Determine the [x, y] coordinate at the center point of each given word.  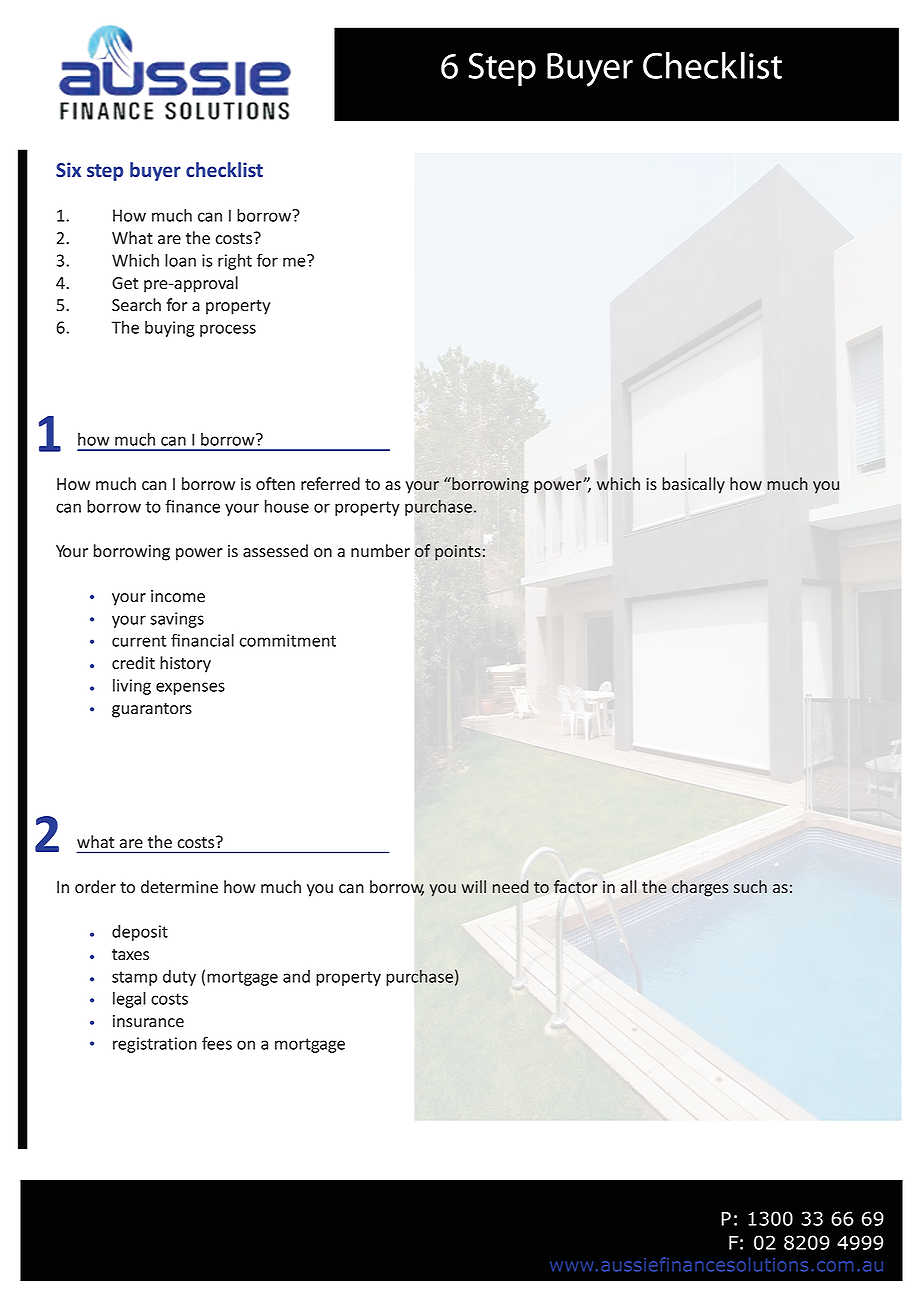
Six [68, 169]
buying [170, 329]
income [178, 596]
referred [330, 484]
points [458, 553]
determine [179, 887]
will [474, 886]
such [750, 886]
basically [693, 485]
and [296, 976]
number [380, 551]
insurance [148, 1021]
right [235, 262]
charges [700, 888]
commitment [288, 640]
